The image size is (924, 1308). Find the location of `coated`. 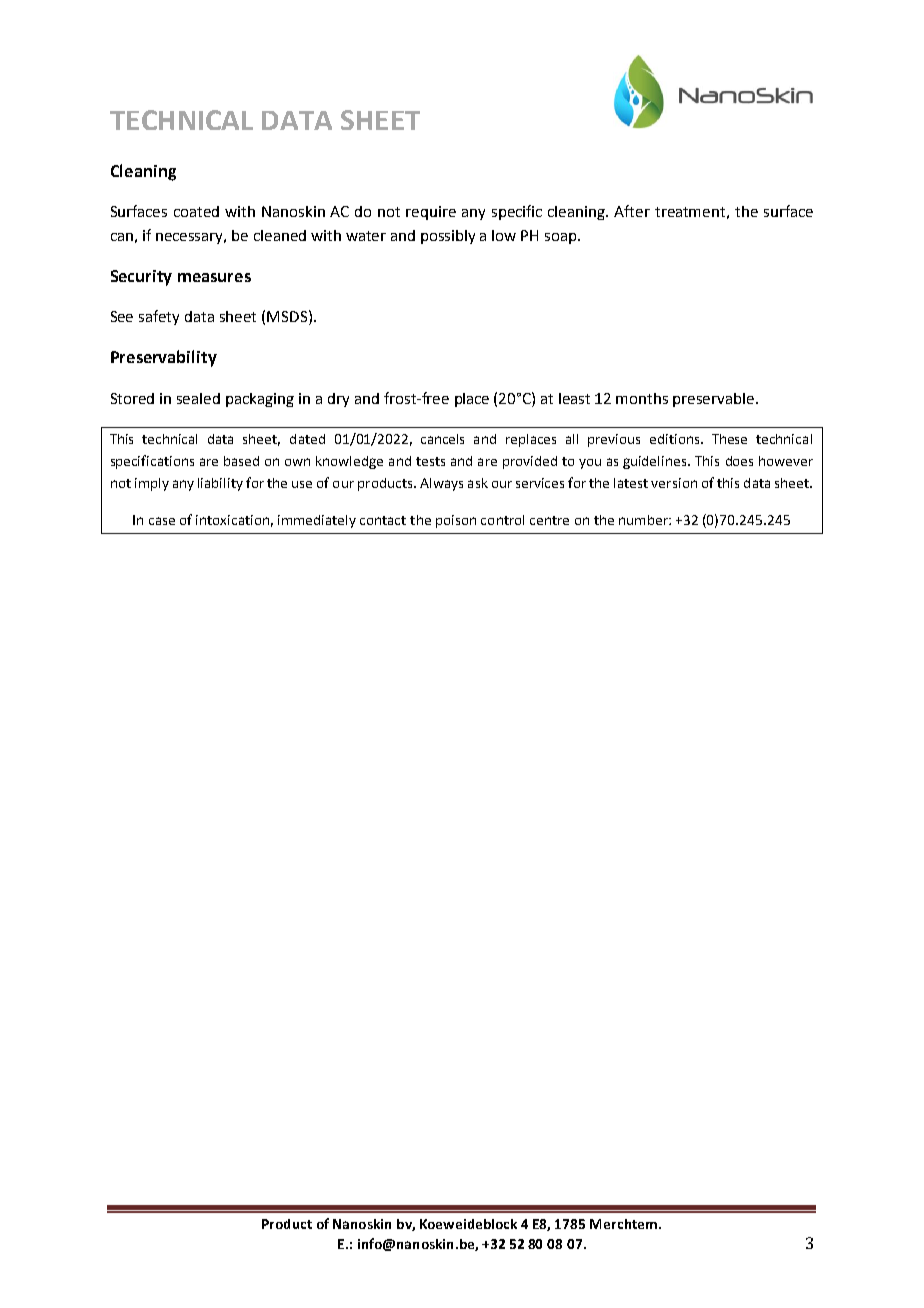

coated is located at coordinates (196, 211).
